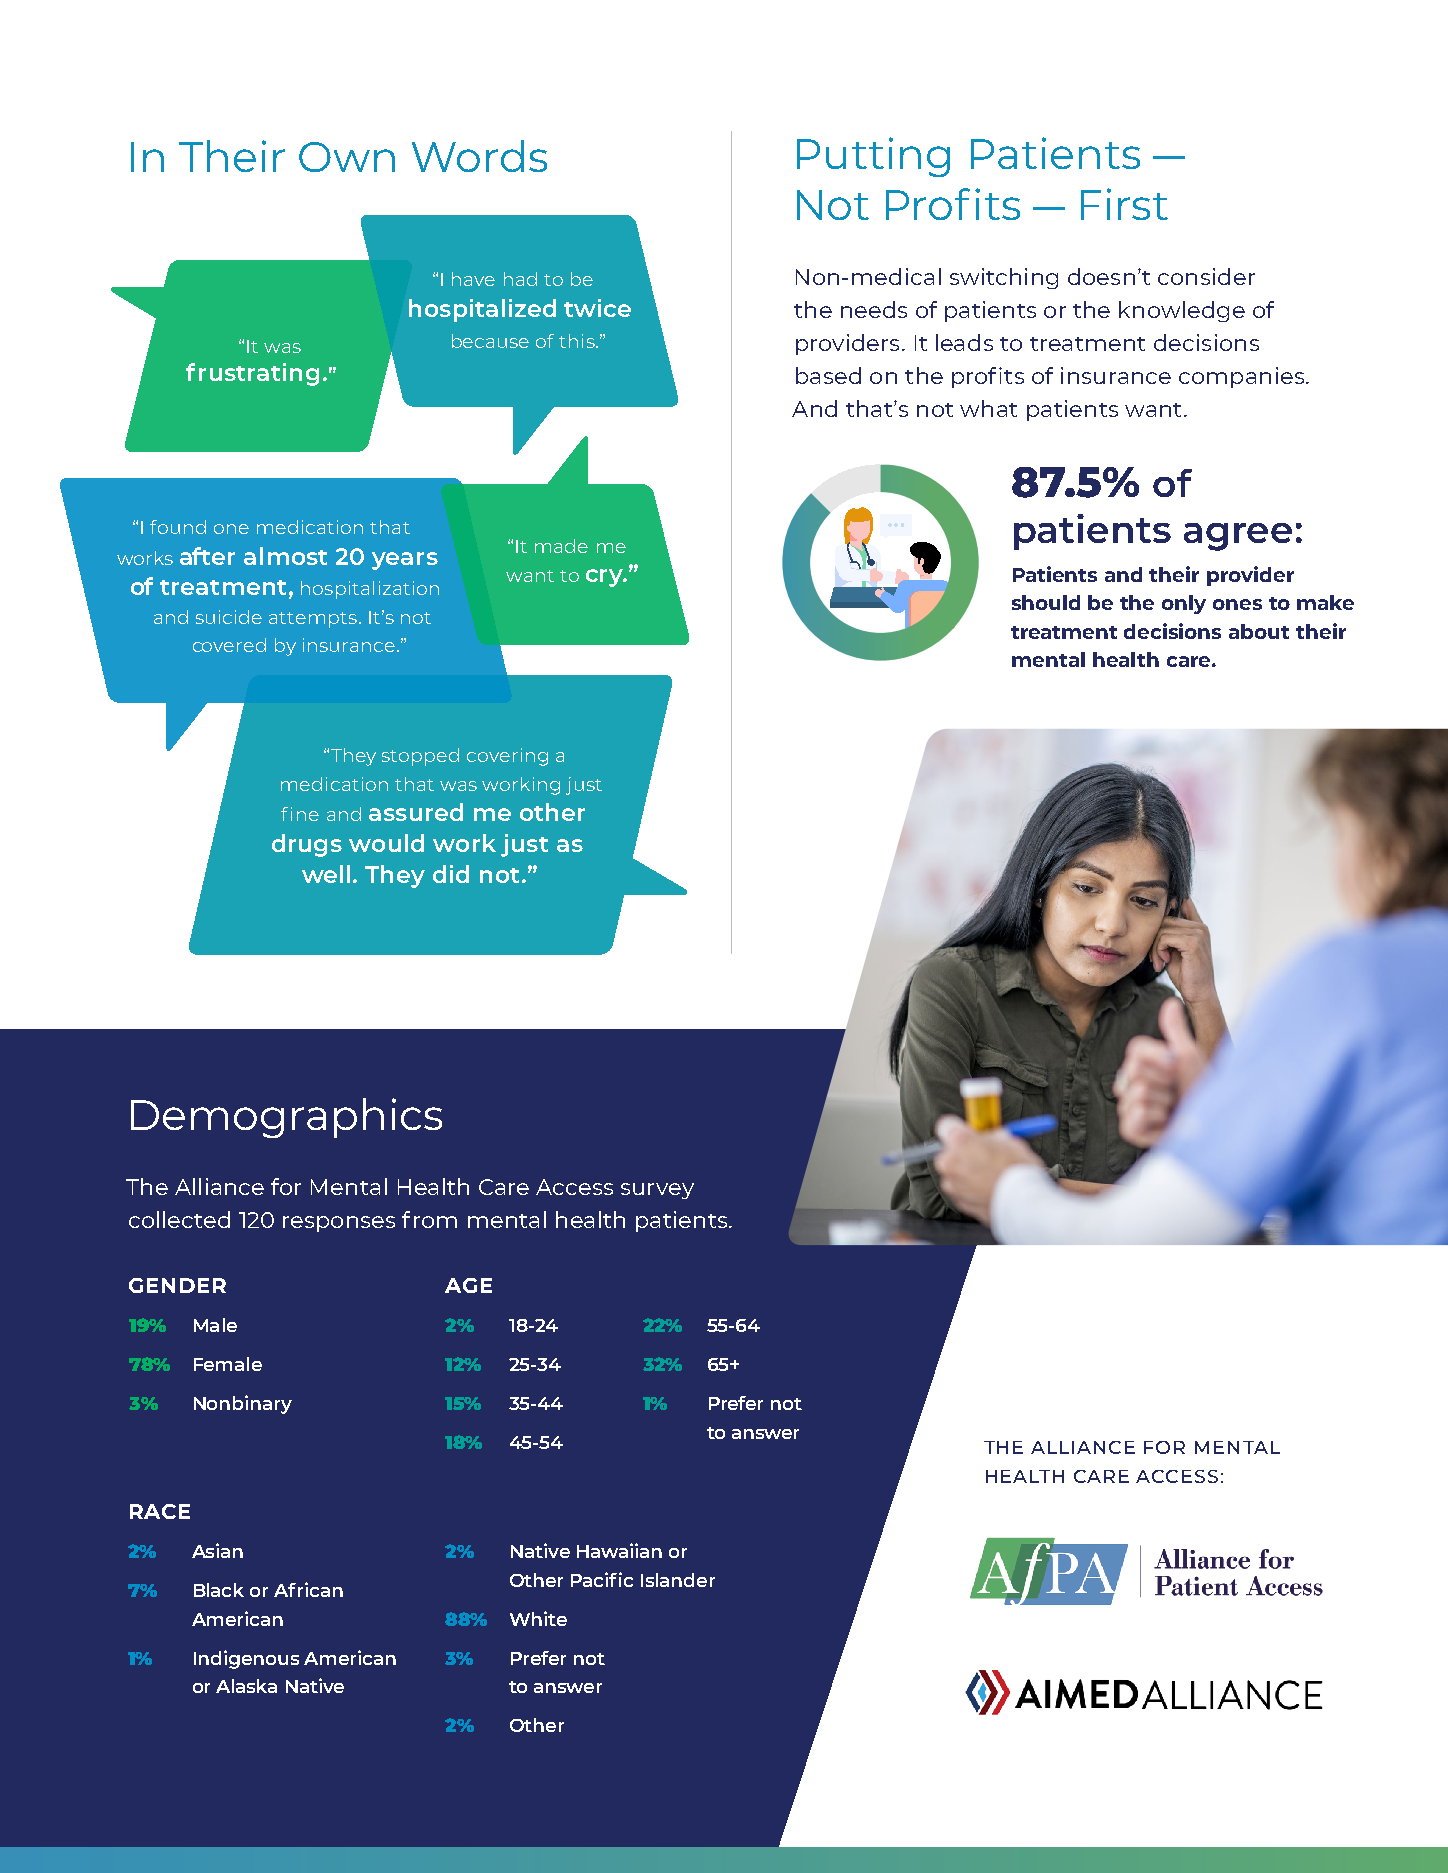  I want to click on Own, so click(347, 157).
